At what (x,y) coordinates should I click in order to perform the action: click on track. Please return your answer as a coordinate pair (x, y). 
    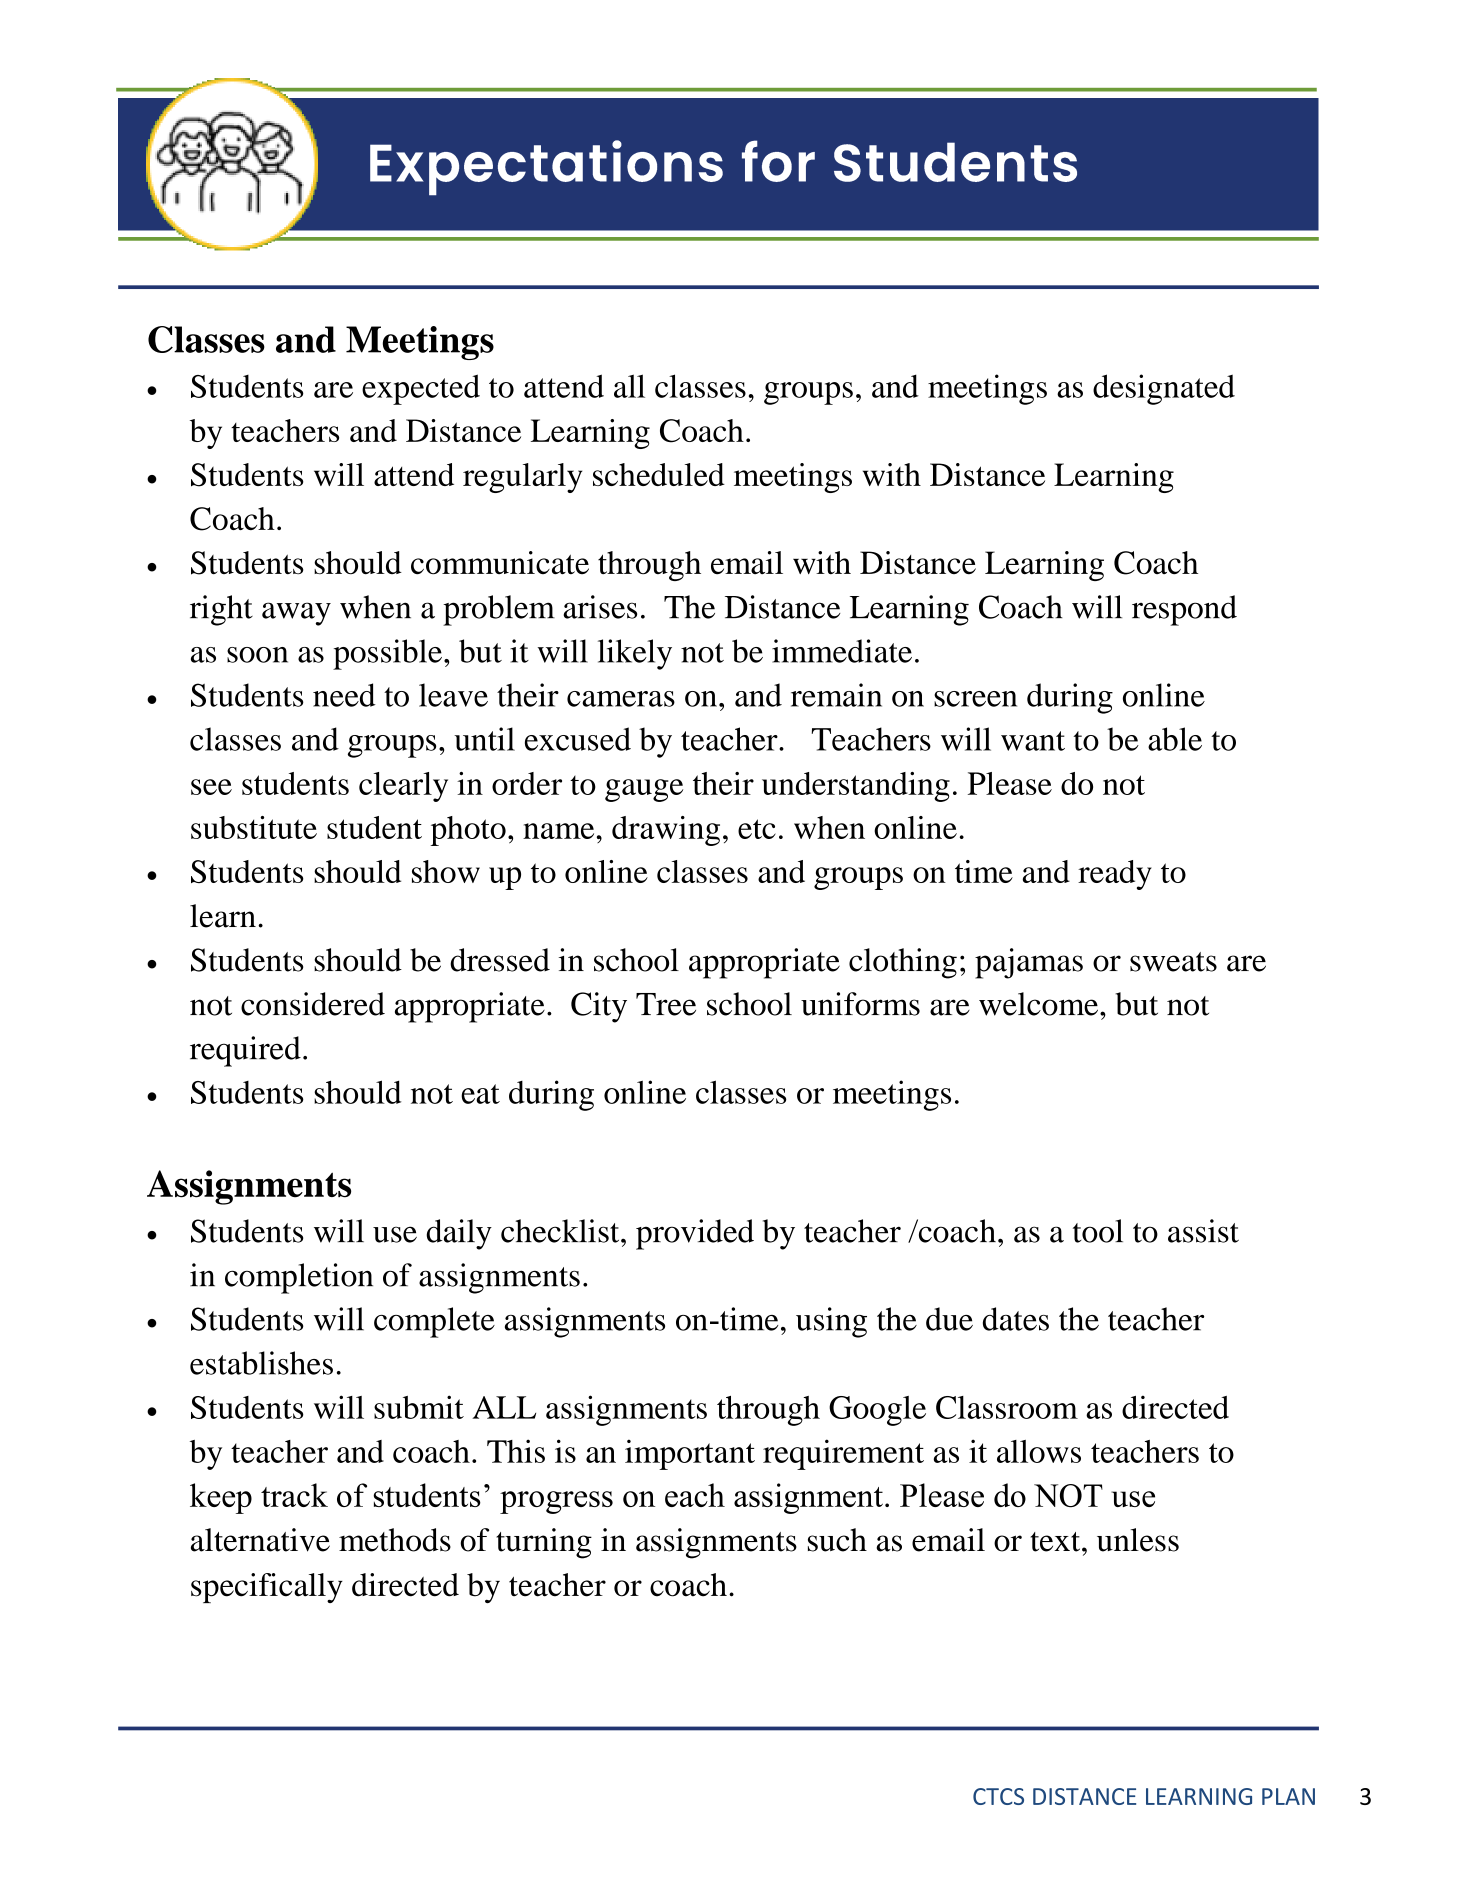
    Looking at the image, I should click on (294, 1495).
